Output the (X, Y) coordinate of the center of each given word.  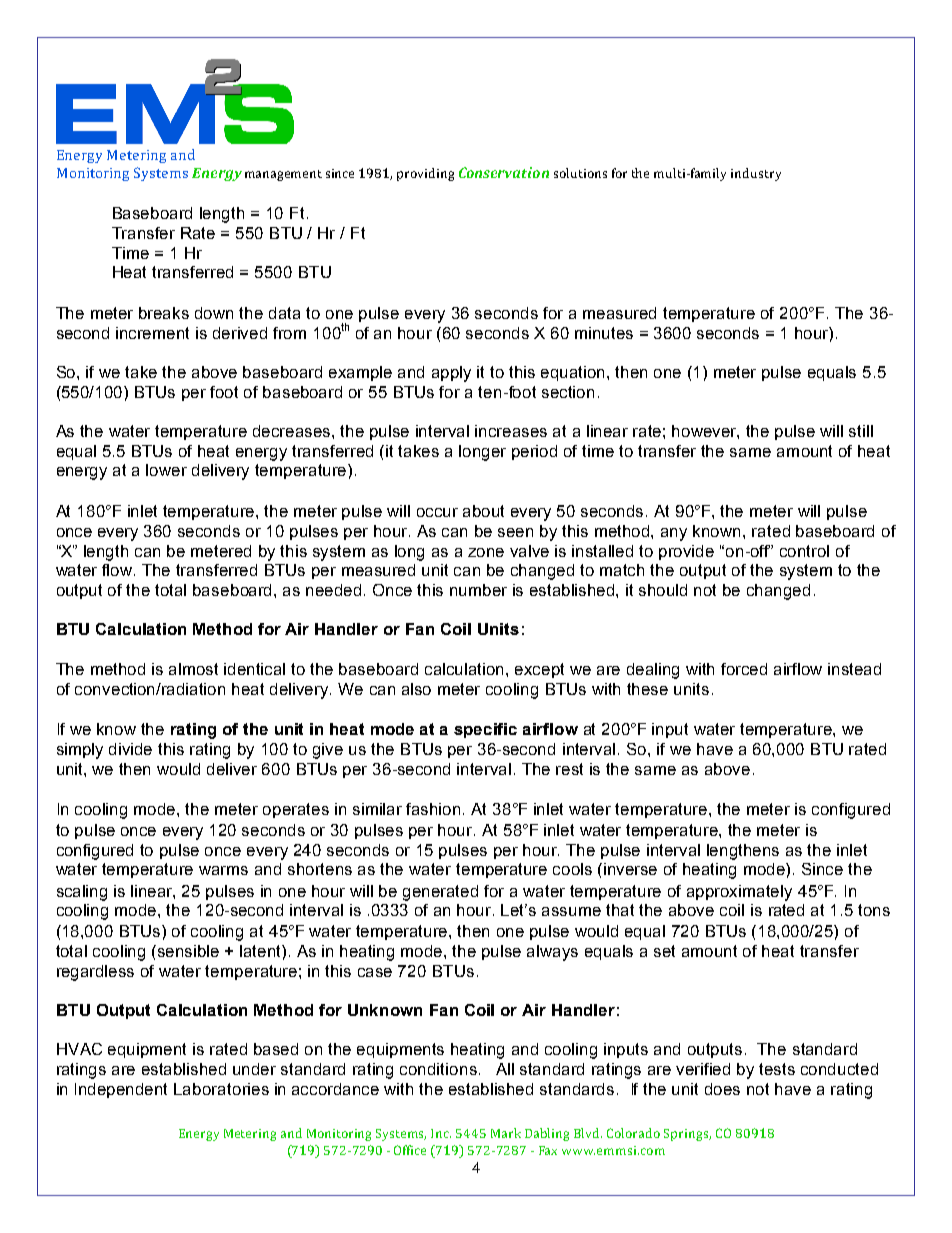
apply (451, 374)
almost (193, 669)
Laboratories (221, 1089)
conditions (438, 1069)
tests (777, 1069)
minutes (604, 333)
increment (152, 333)
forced (744, 669)
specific (485, 730)
